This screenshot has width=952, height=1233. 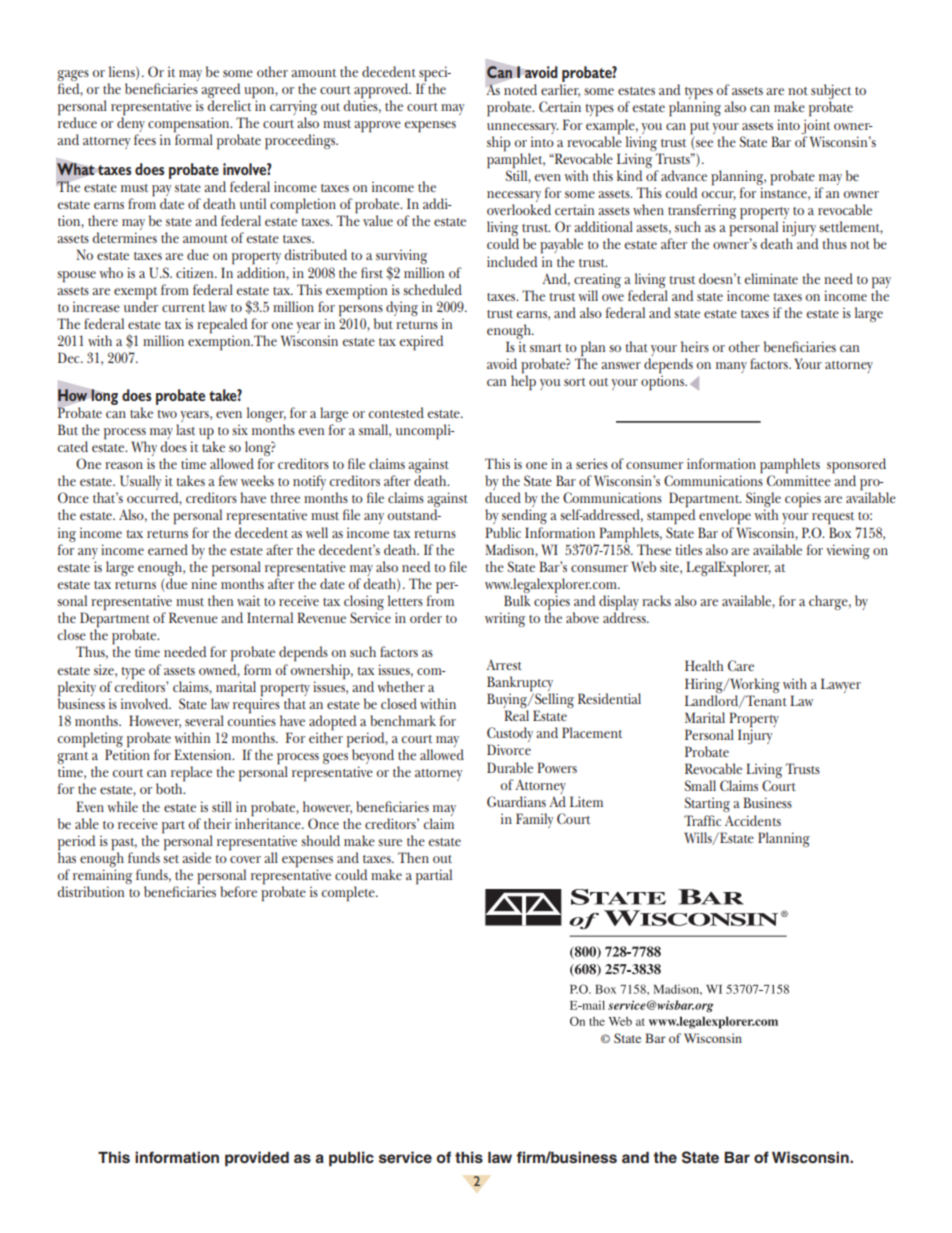 I want to click on aside, so click(x=196, y=857).
